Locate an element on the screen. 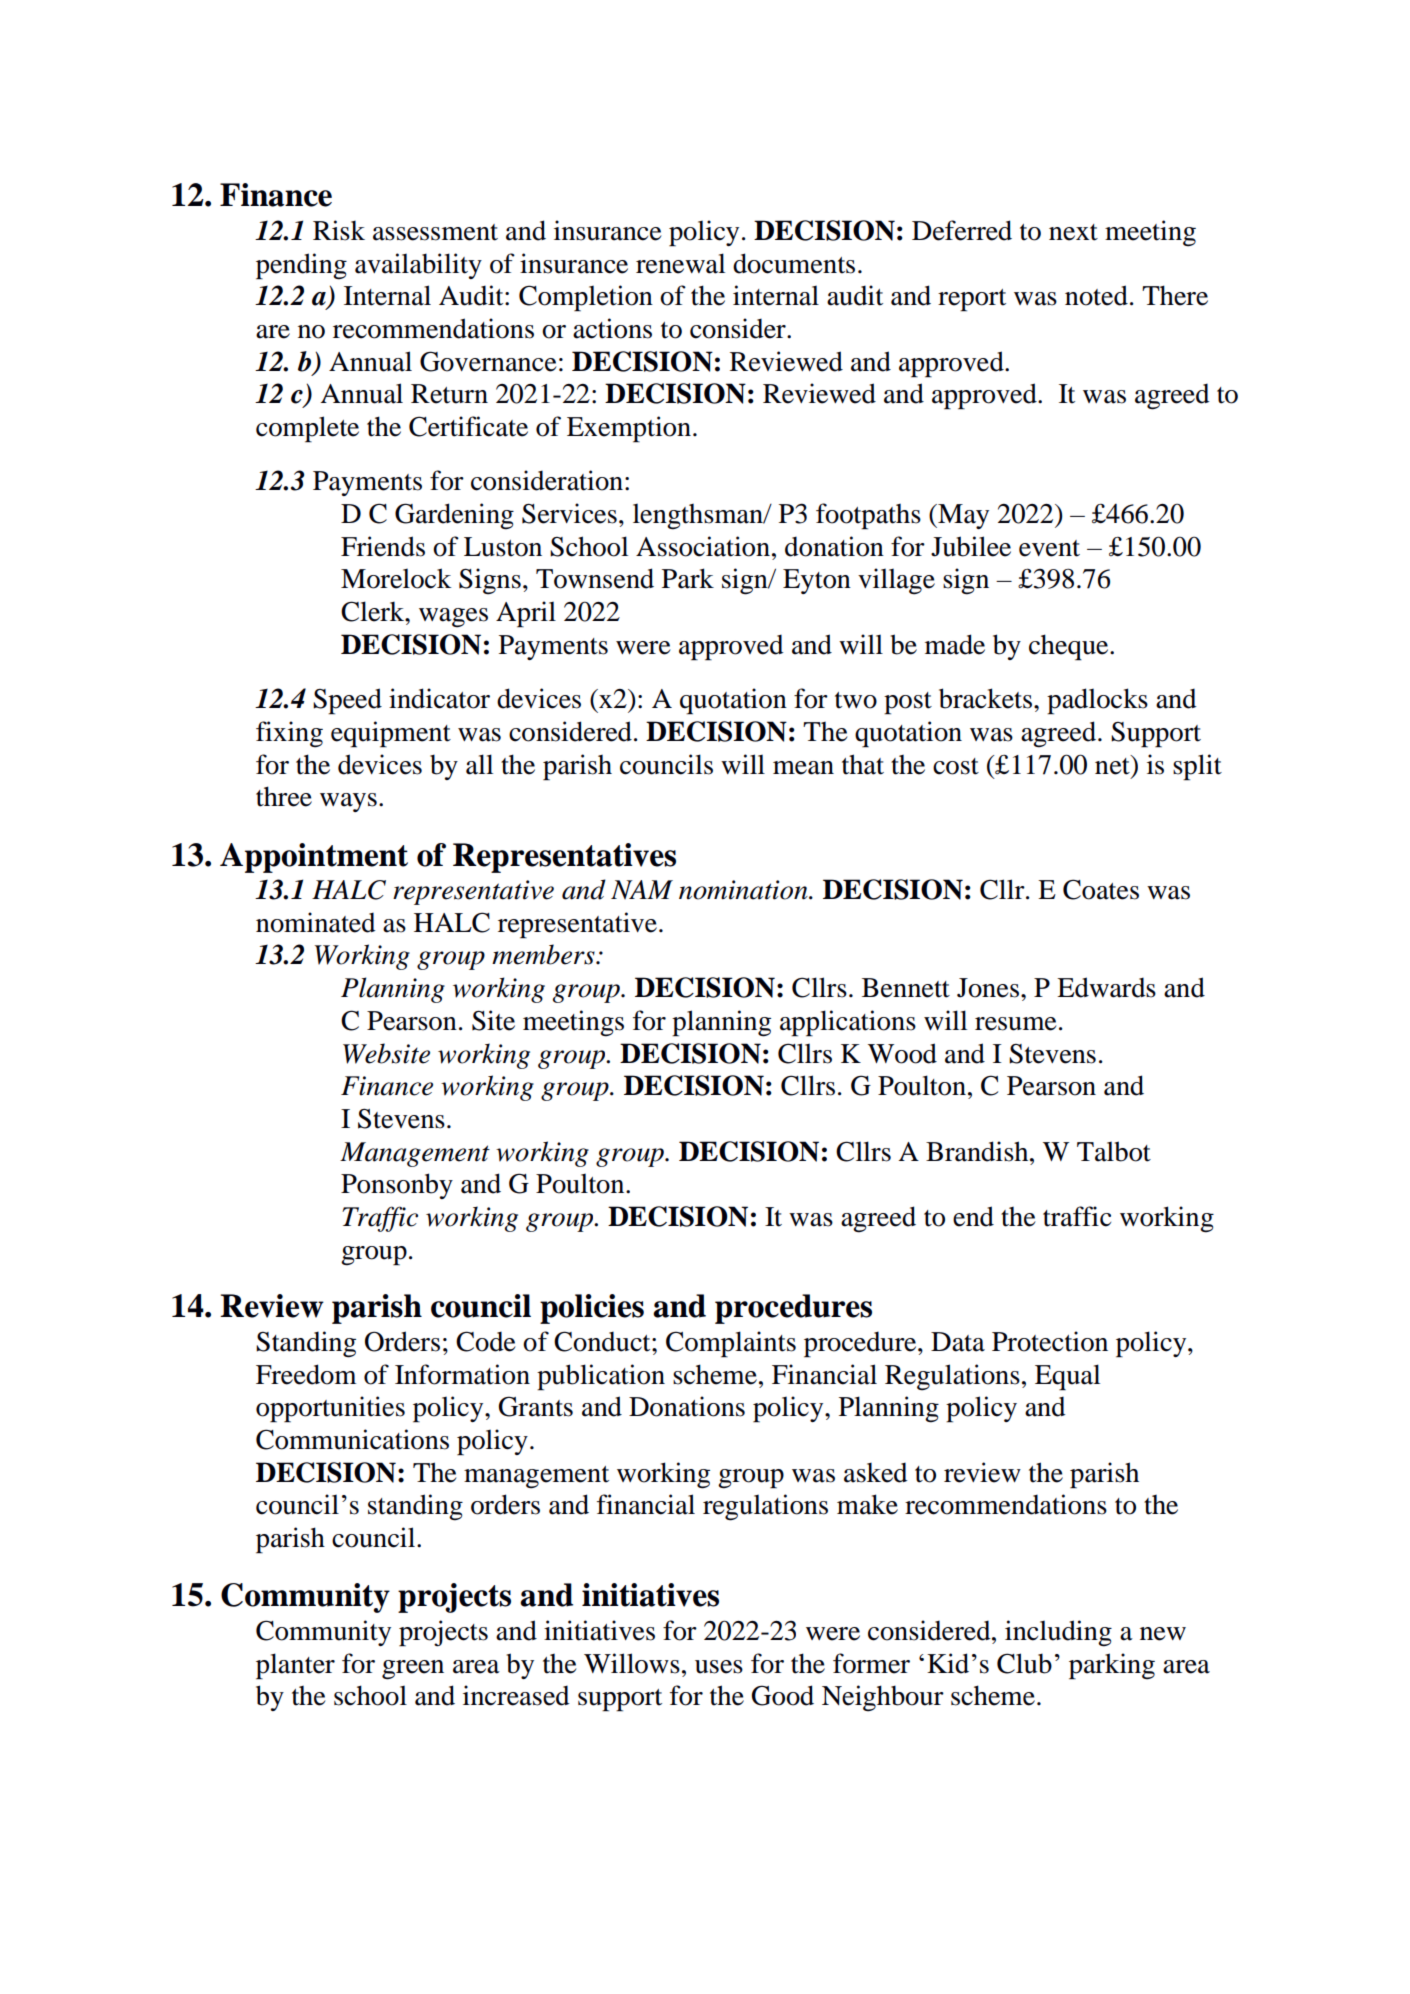 The width and height of the screenshot is (1410, 1994). Association is located at coordinates (703, 546).
